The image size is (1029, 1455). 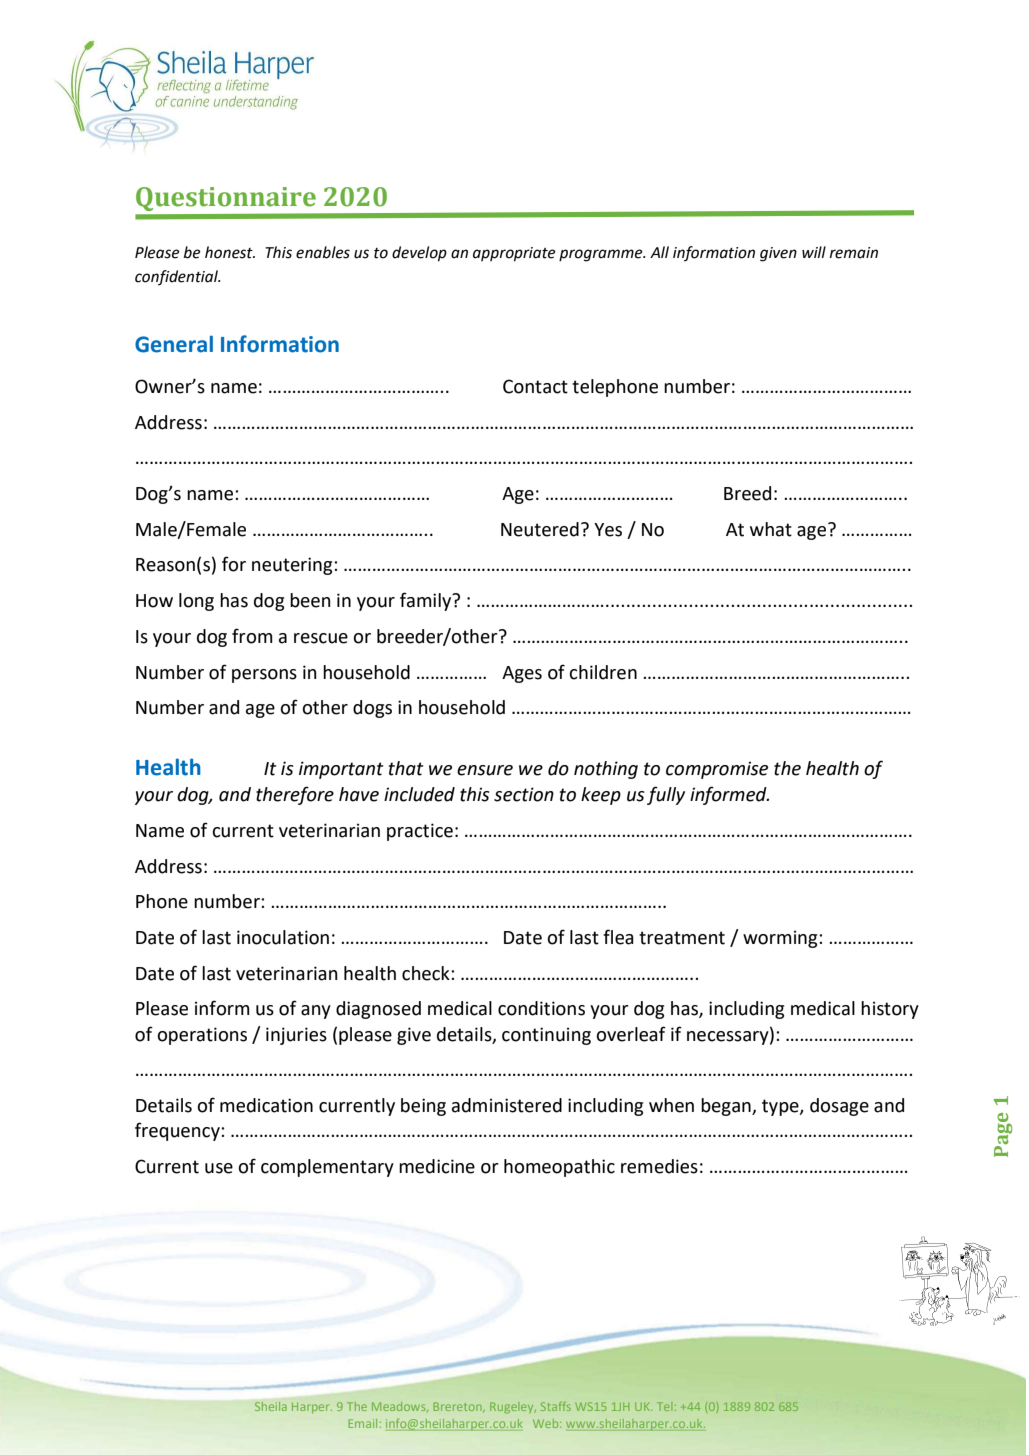 What do you see at coordinates (514, 254) in the screenshot?
I see `appropriate` at bounding box center [514, 254].
